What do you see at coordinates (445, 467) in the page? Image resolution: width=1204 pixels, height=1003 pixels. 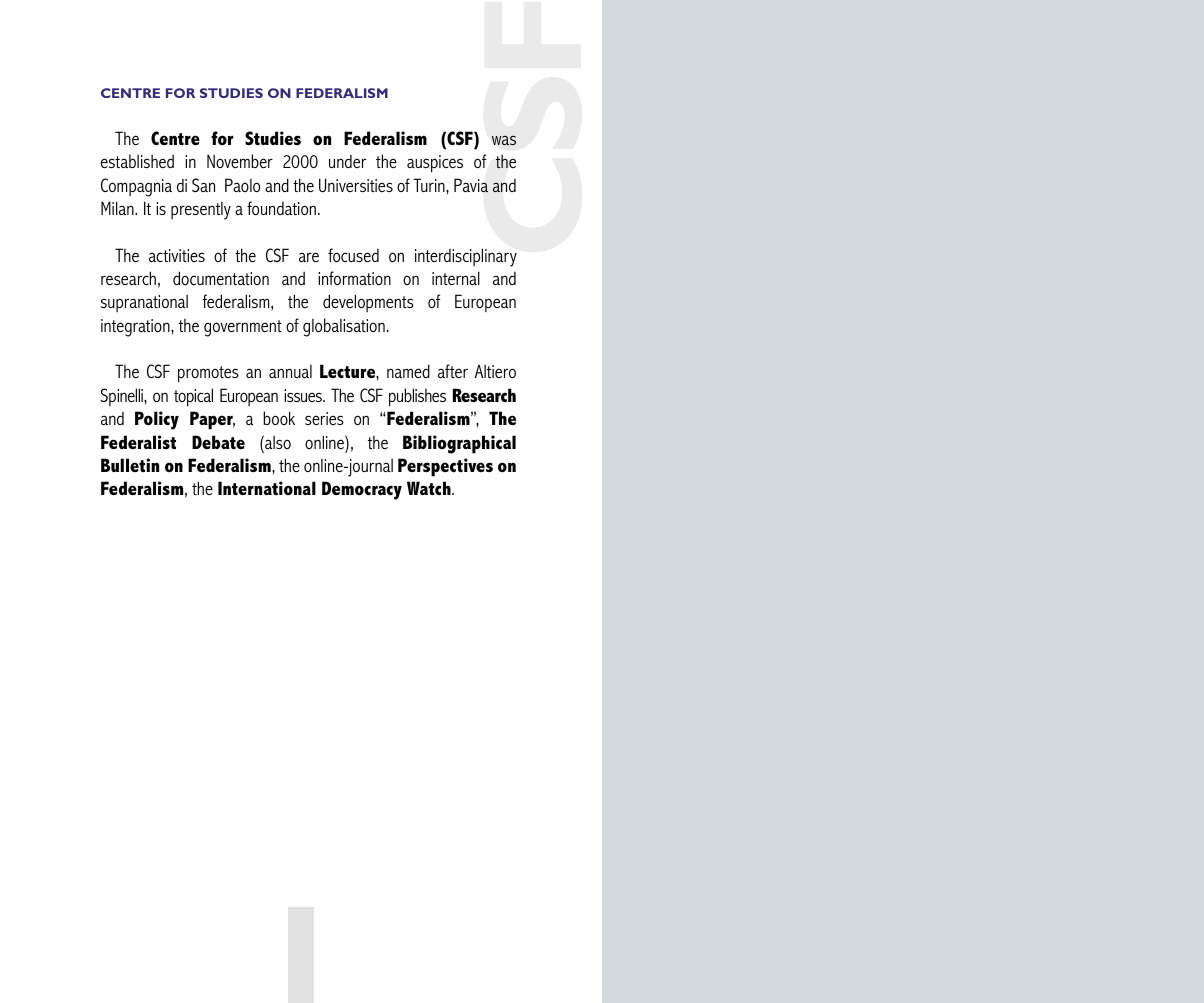 I see `Perspectives` at bounding box center [445, 467].
